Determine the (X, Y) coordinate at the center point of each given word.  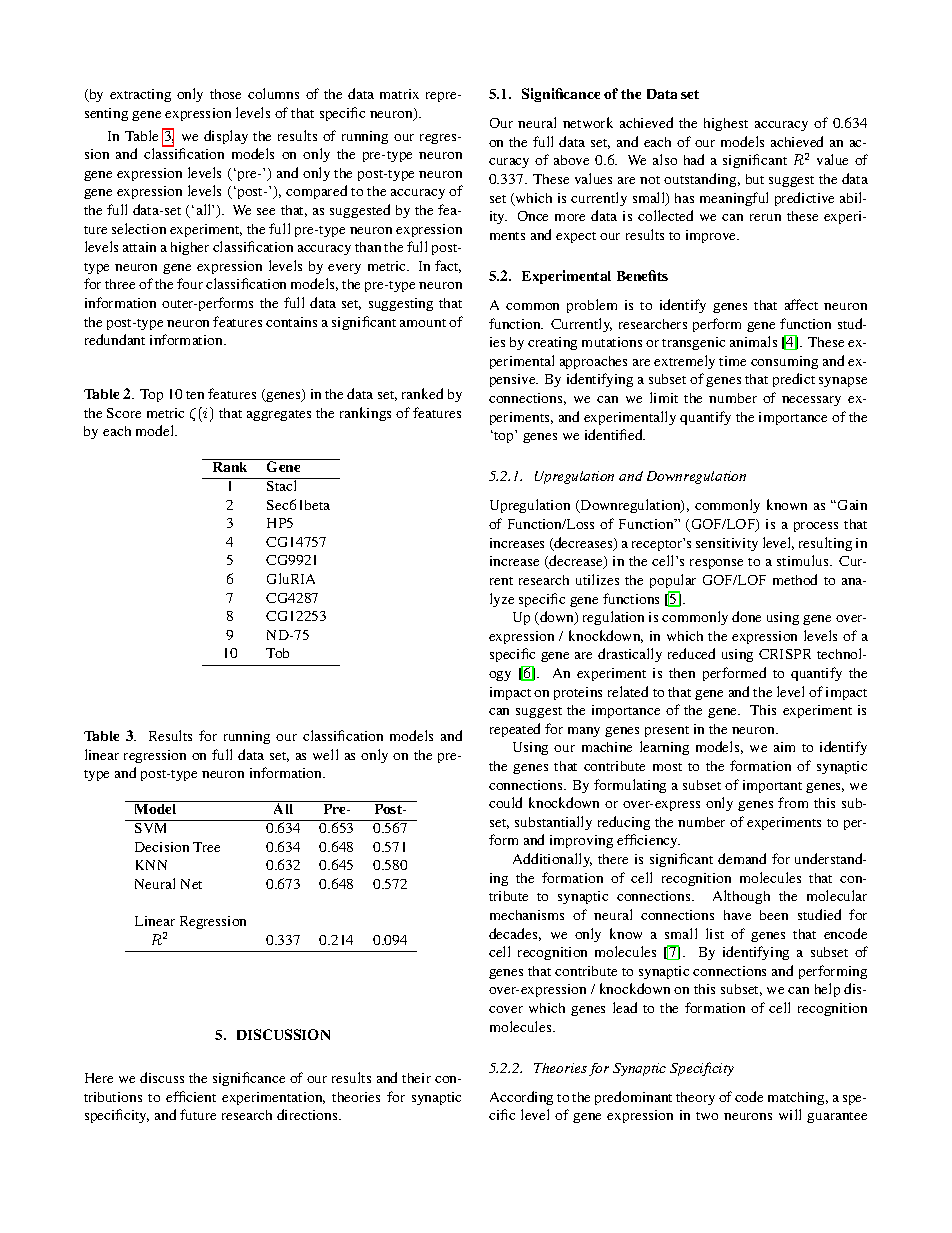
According (521, 1098)
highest (726, 124)
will (790, 1114)
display (226, 137)
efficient (191, 1096)
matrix (399, 94)
